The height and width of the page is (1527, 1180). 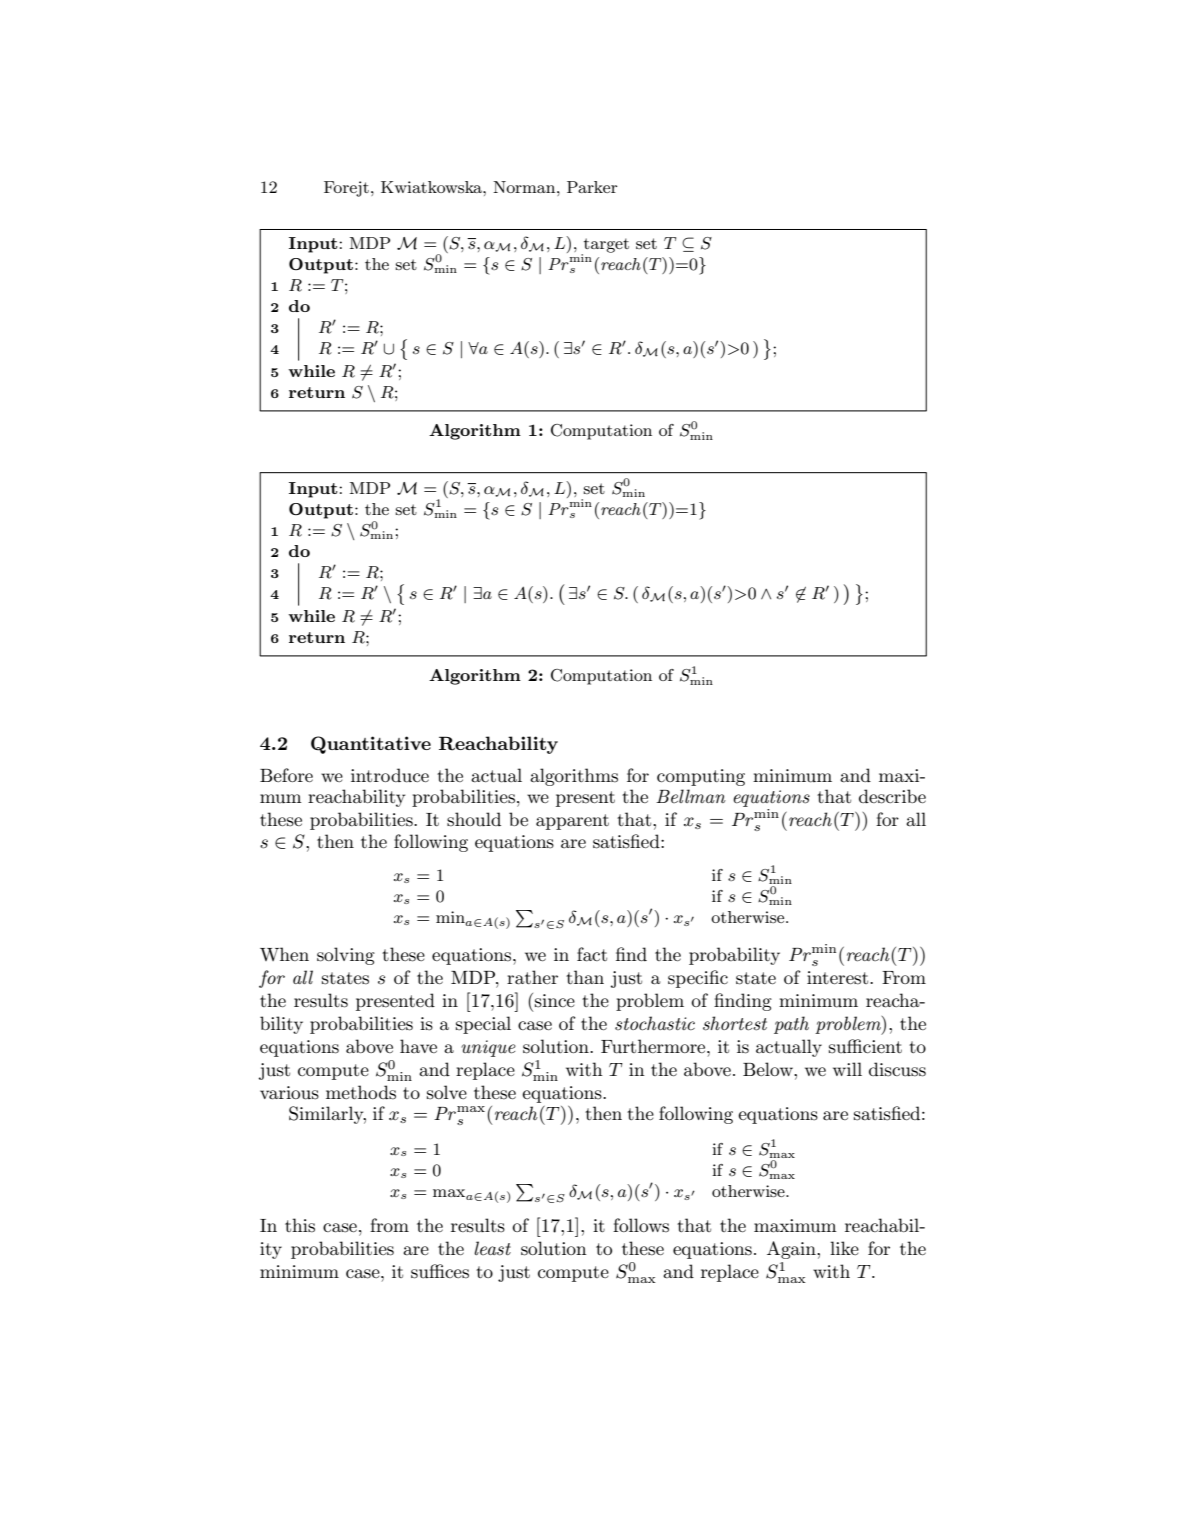 I want to click on this, so click(x=300, y=1225).
